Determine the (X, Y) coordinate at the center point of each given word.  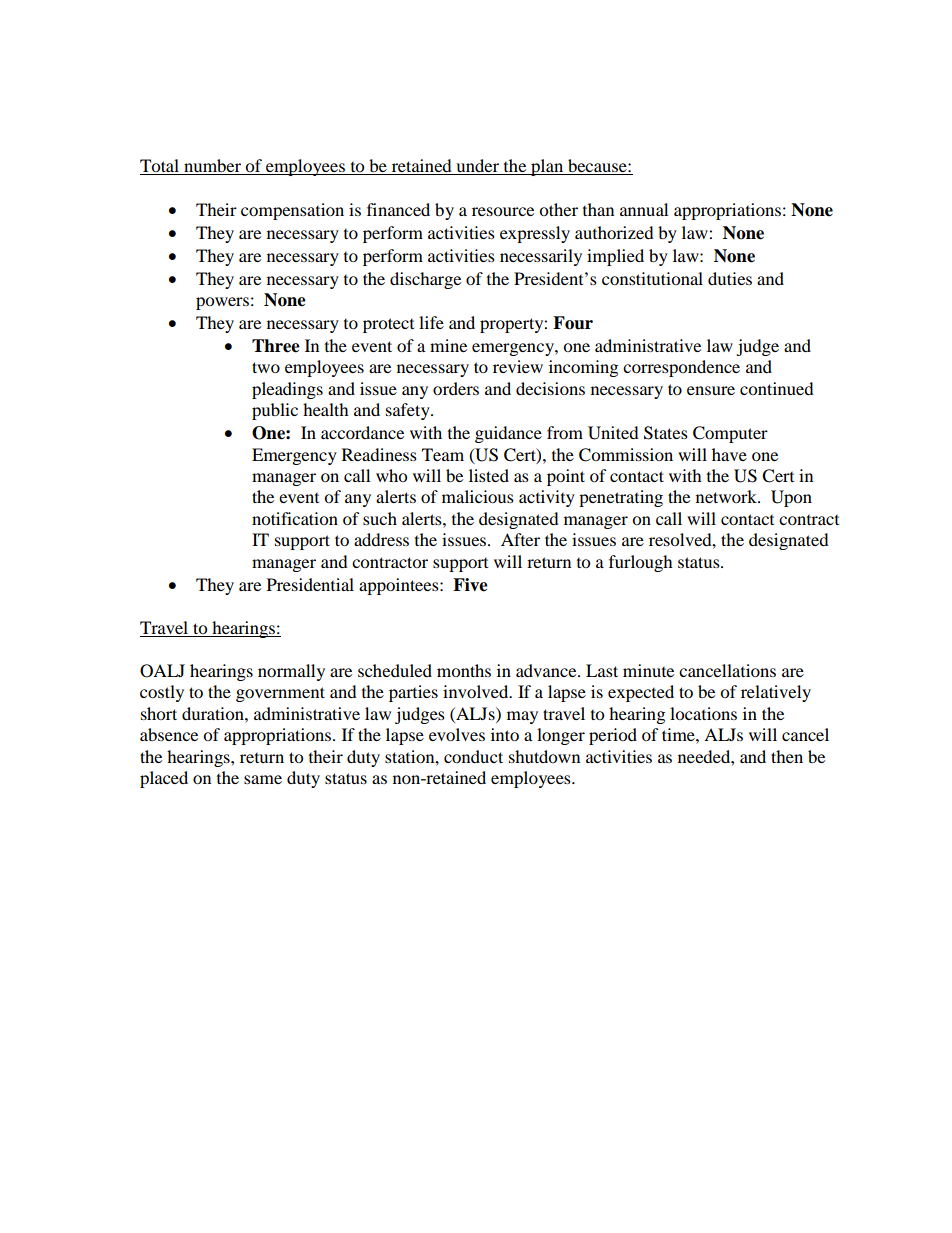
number (213, 167)
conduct (473, 756)
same (263, 779)
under (478, 167)
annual (644, 209)
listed (489, 475)
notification (295, 518)
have (729, 454)
